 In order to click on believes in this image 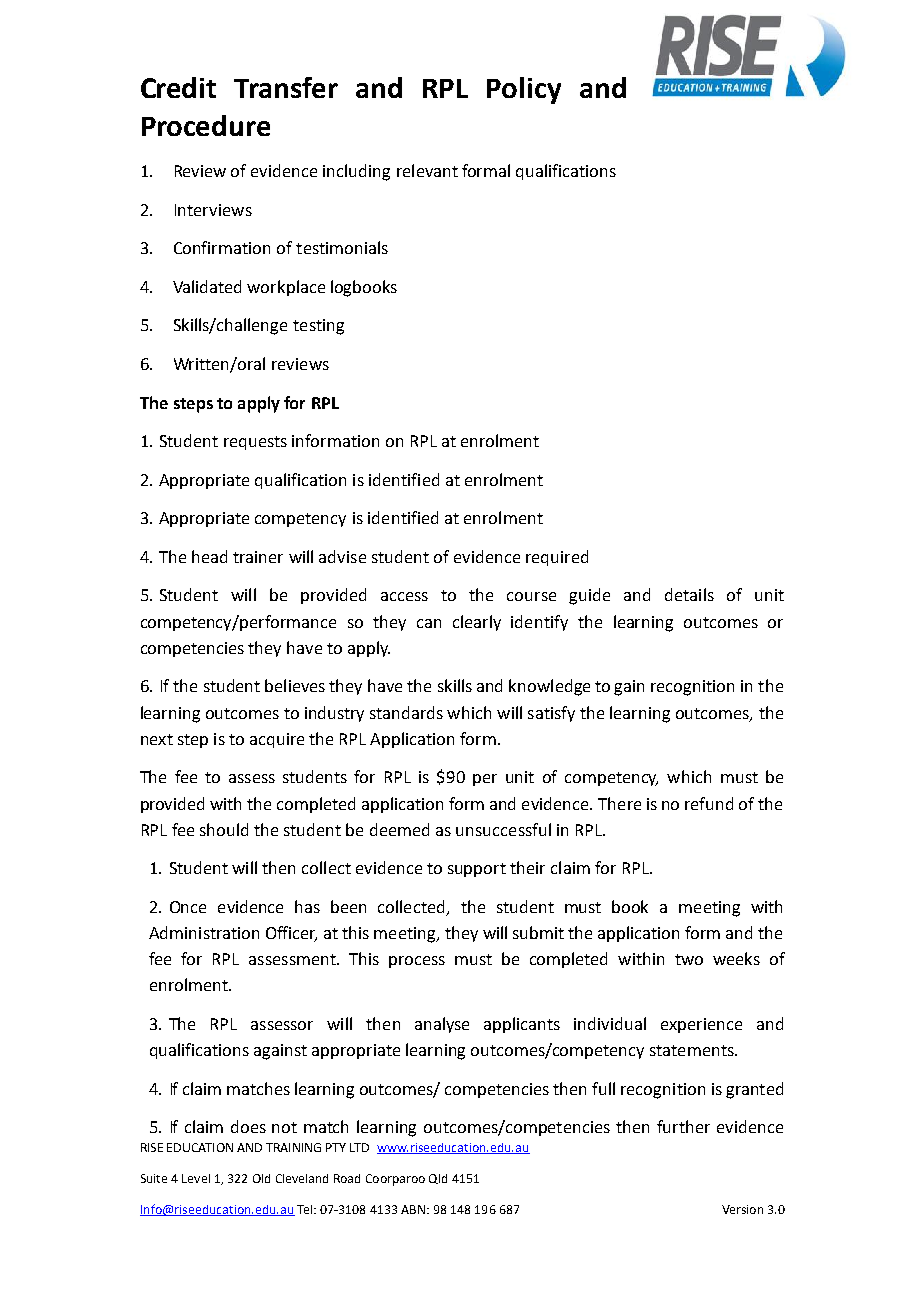, I will do `click(295, 685)`.
